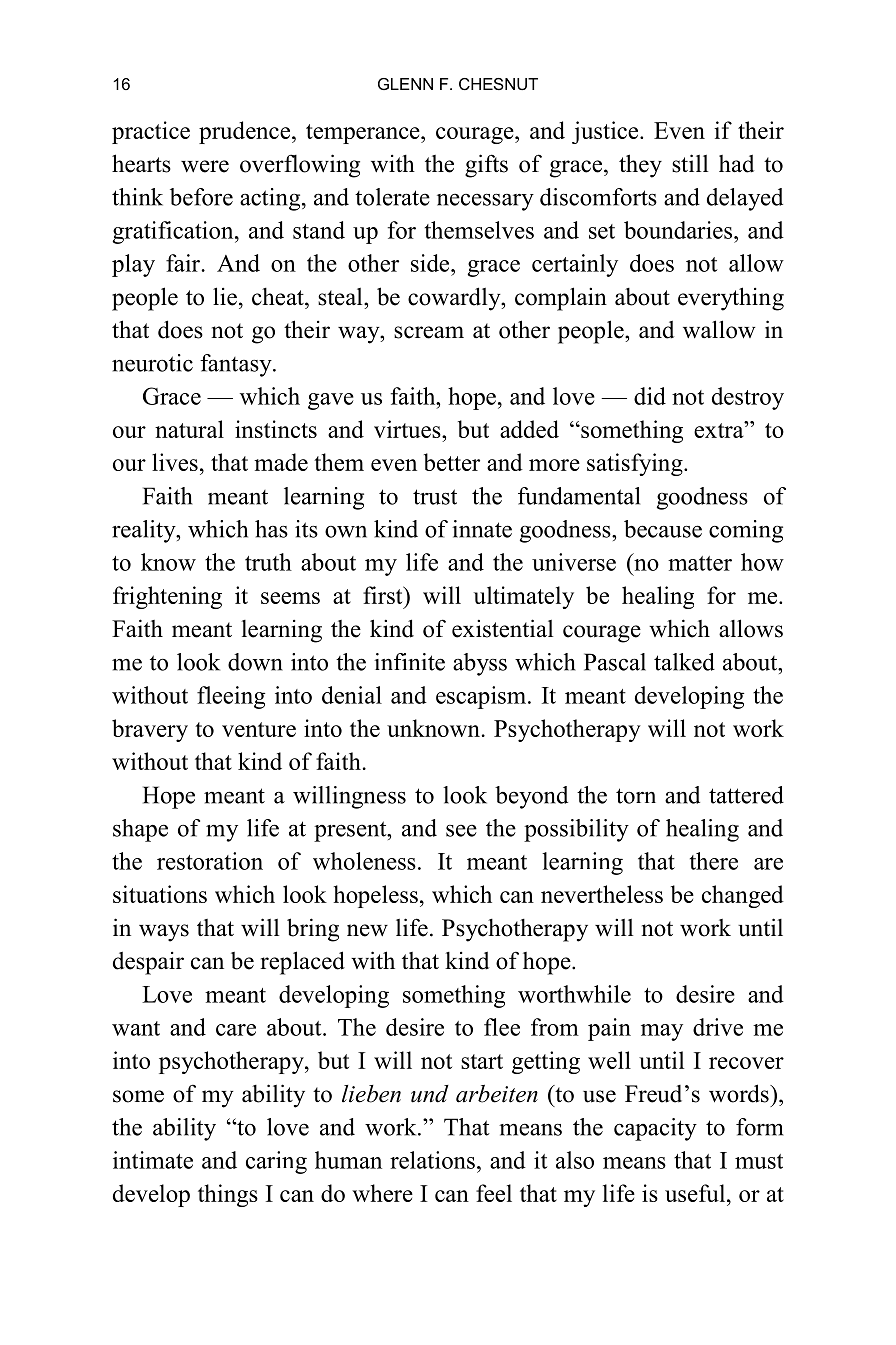 Image resolution: width=896 pixels, height=1345 pixels. What do you see at coordinates (175, 462) in the screenshot?
I see `lives` at bounding box center [175, 462].
